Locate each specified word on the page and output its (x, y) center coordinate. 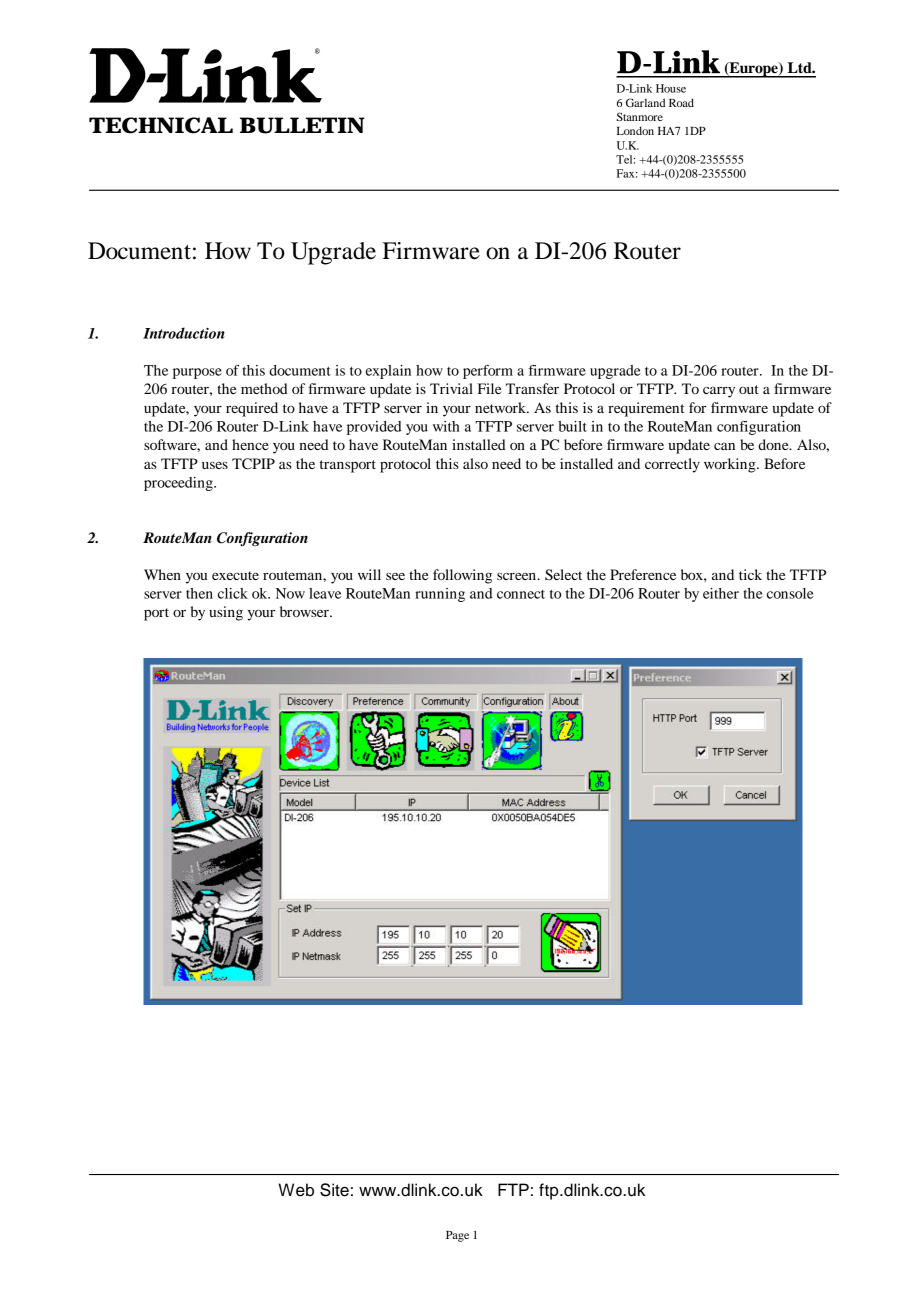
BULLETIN (302, 125)
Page (457, 1236)
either (721, 593)
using (226, 613)
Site (334, 1190)
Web (296, 1190)
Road (681, 102)
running (440, 595)
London (635, 130)
